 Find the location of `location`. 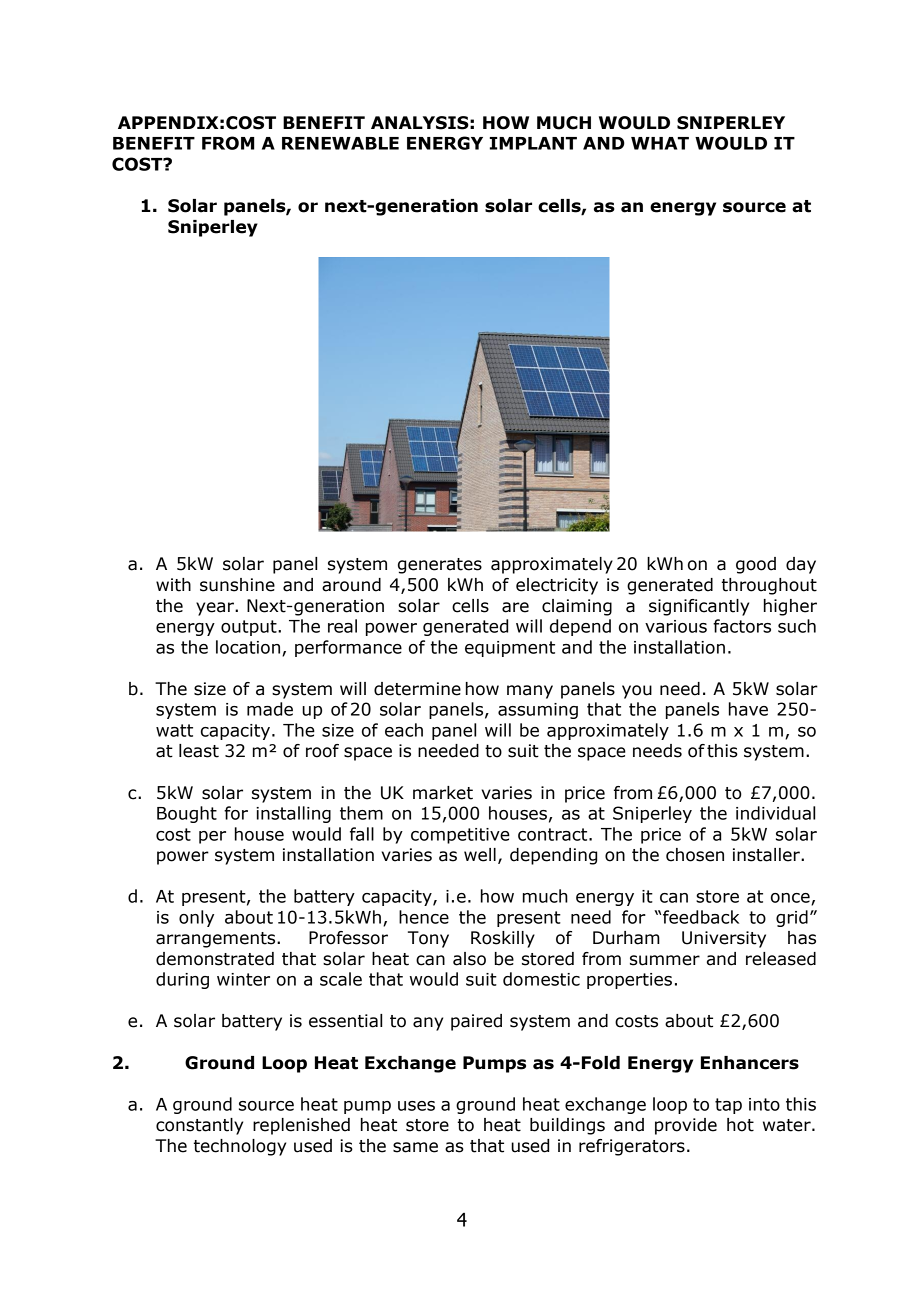

location is located at coordinates (249, 648).
